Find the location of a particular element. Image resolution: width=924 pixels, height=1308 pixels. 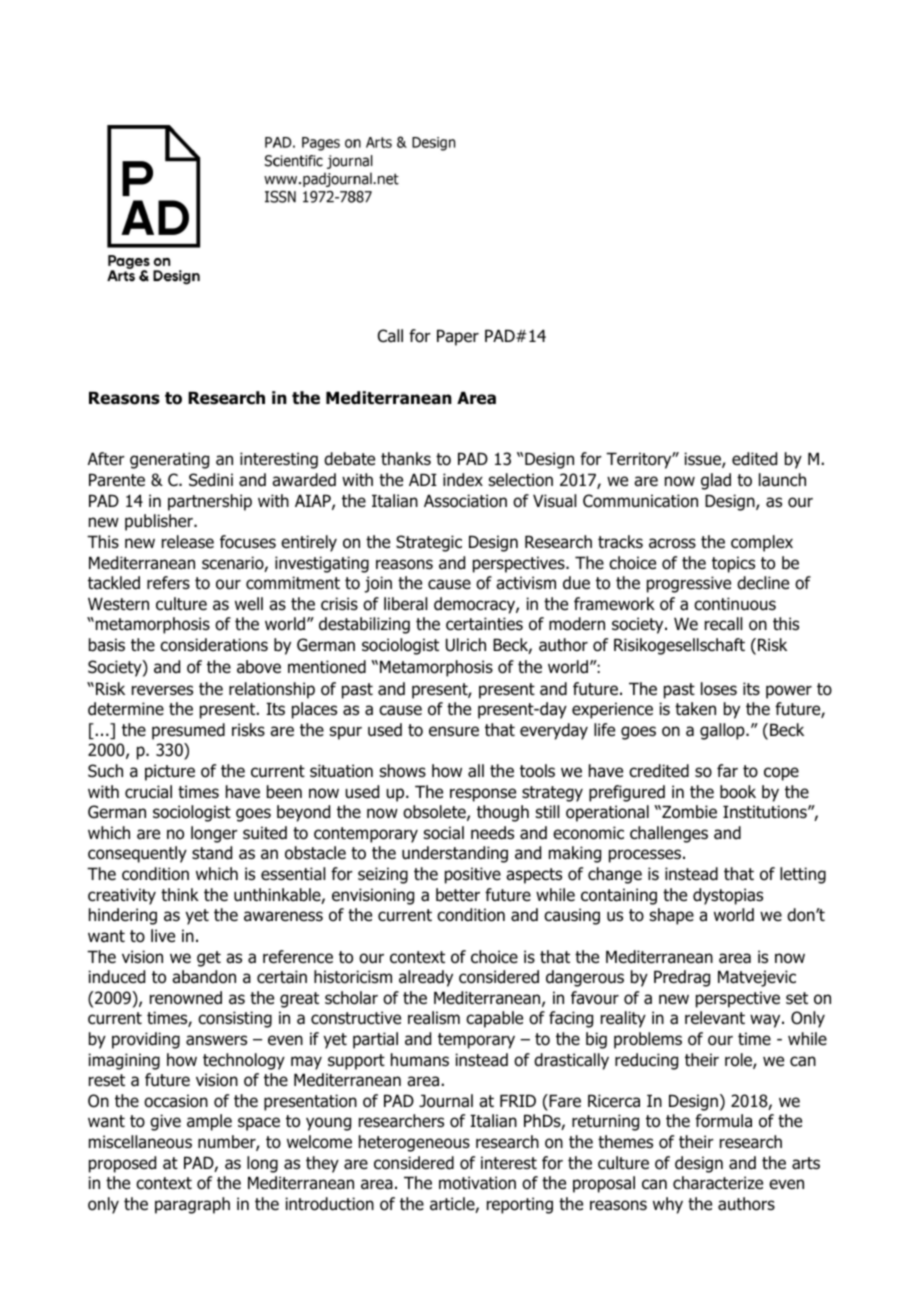

response is located at coordinates (483, 795).
